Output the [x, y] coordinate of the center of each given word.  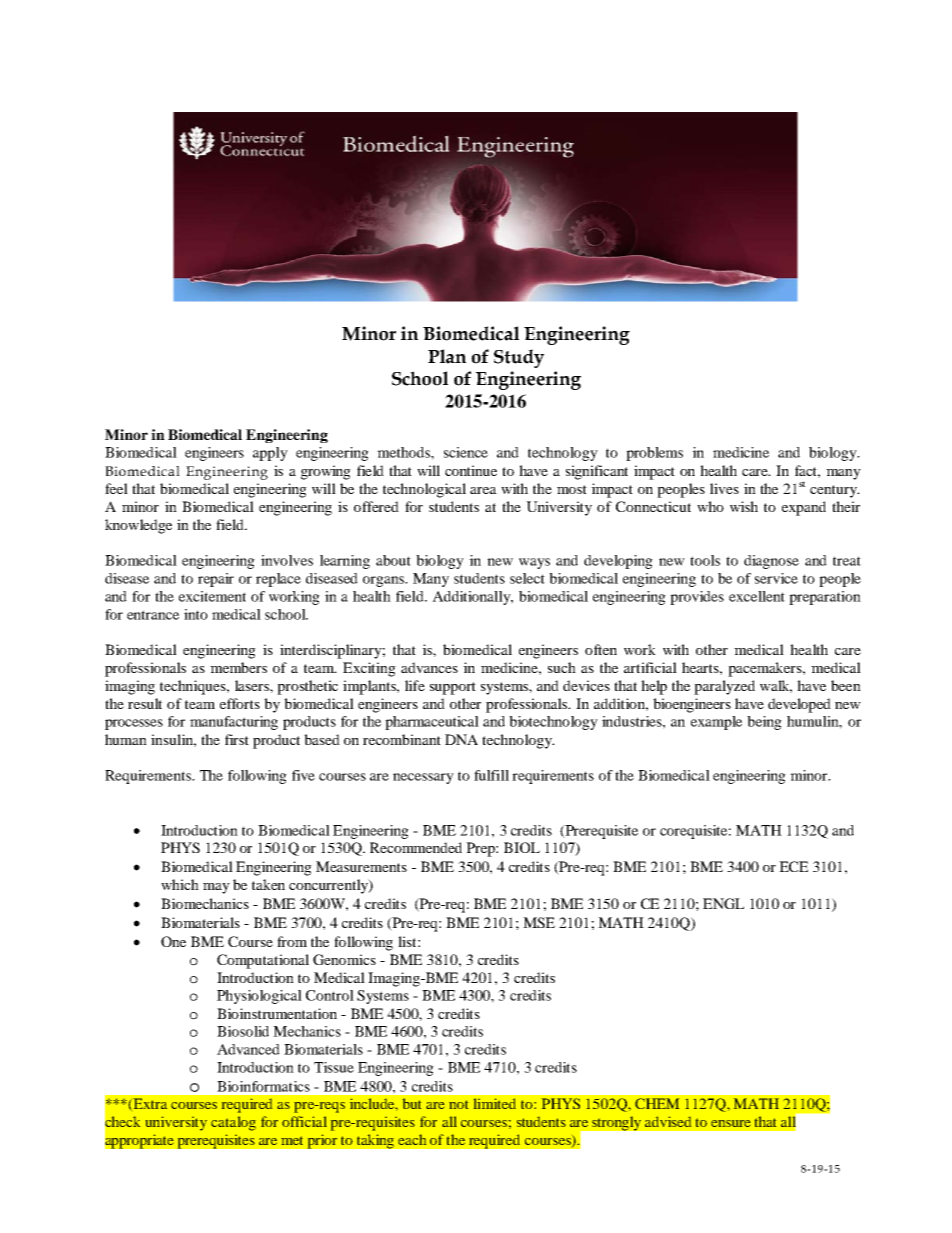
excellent [757, 596]
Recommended [416, 847]
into [196, 614]
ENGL [723, 903]
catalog [233, 1123]
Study [519, 358]
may [216, 888]
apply [270, 454]
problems [654, 454]
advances [429, 667]
